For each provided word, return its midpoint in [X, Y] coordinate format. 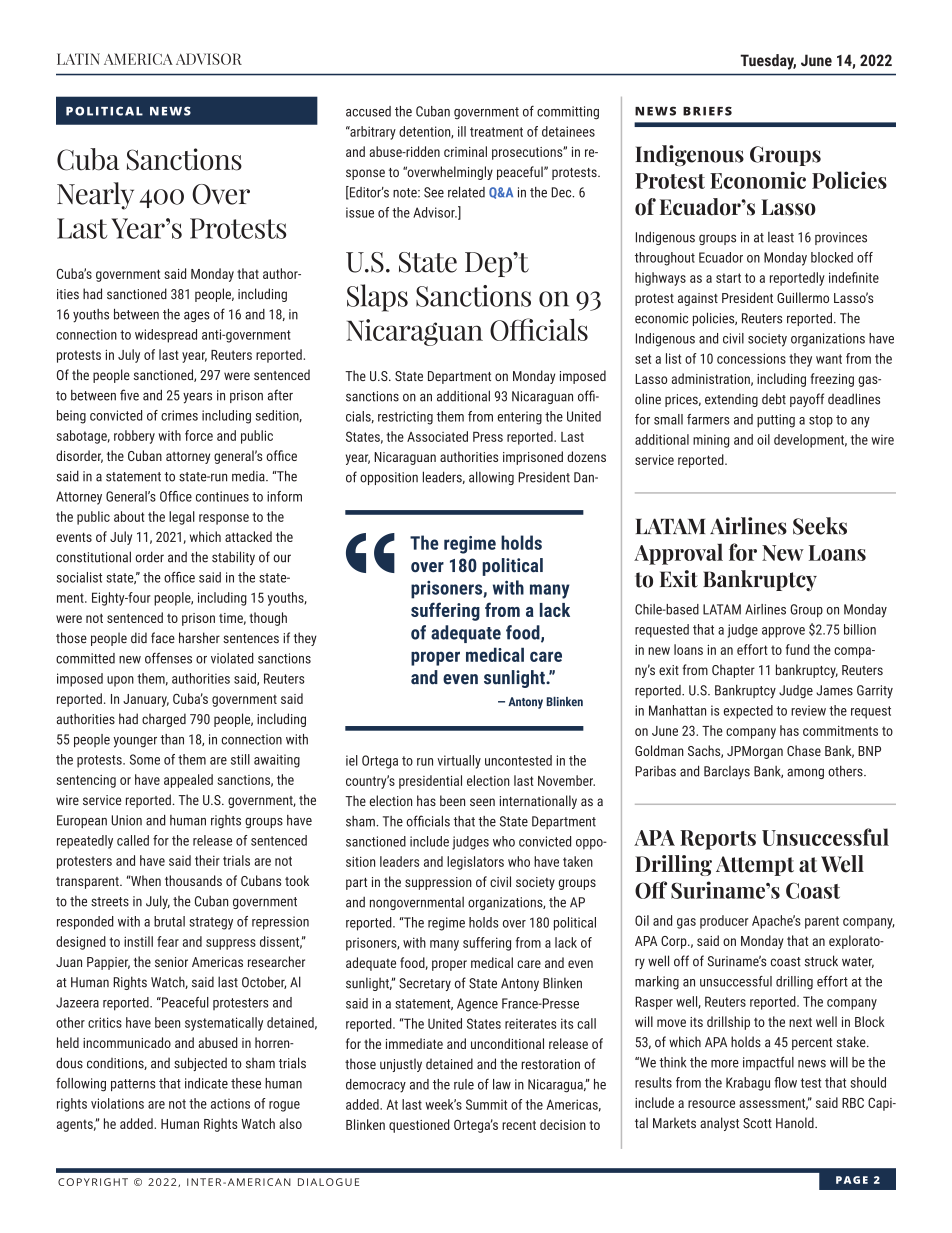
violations [117, 1103]
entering [520, 418]
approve [783, 632]
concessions [751, 358]
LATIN [78, 59]
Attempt [755, 866]
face [163, 638]
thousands [193, 880]
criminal [465, 151]
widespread [166, 336]
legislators [475, 863]
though [268, 619]
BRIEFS [707, 111]
